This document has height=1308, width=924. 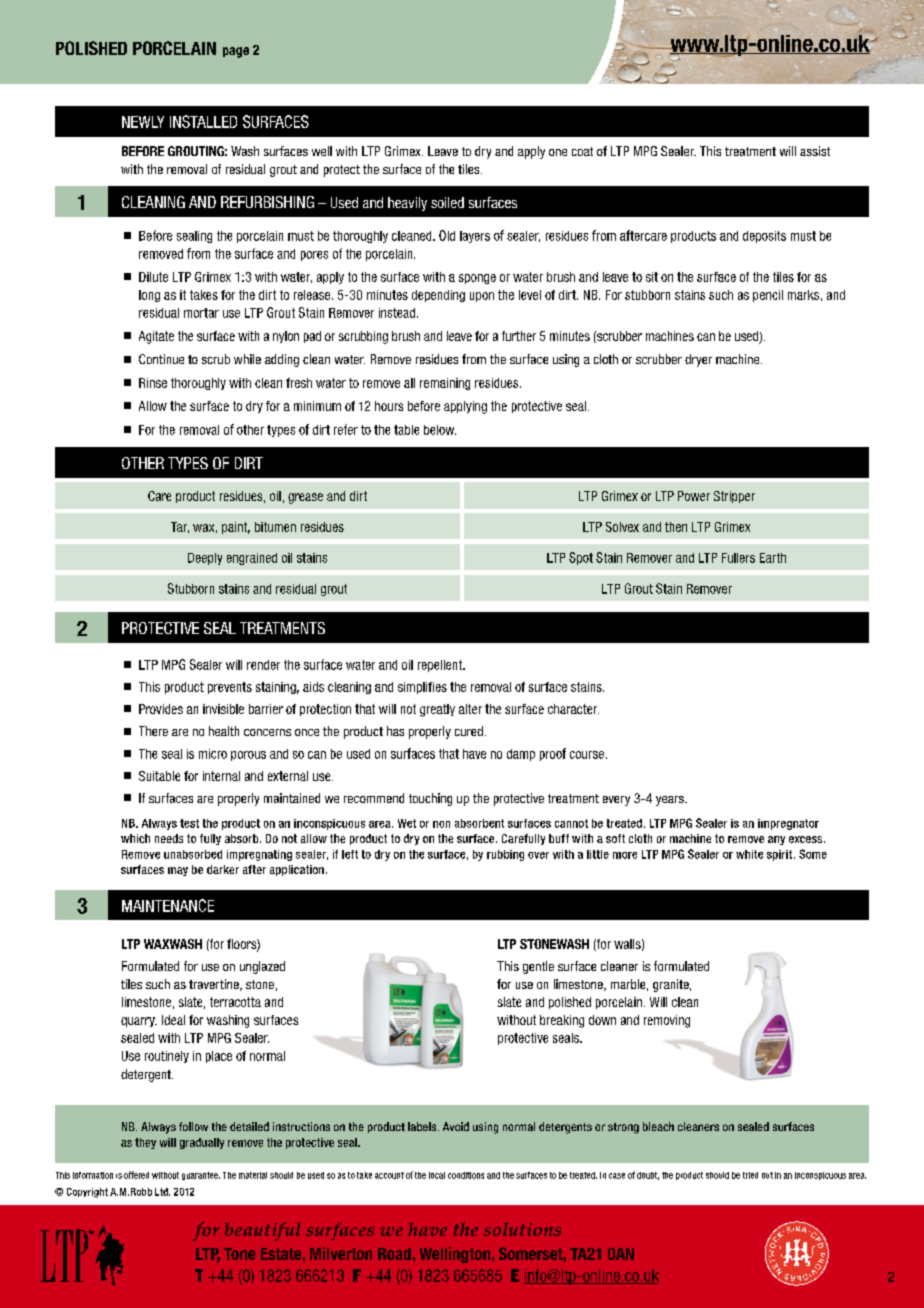 What do you see at coordinates (815, 151) in the document?
I see `assist` at bounding box center [815, 151].
